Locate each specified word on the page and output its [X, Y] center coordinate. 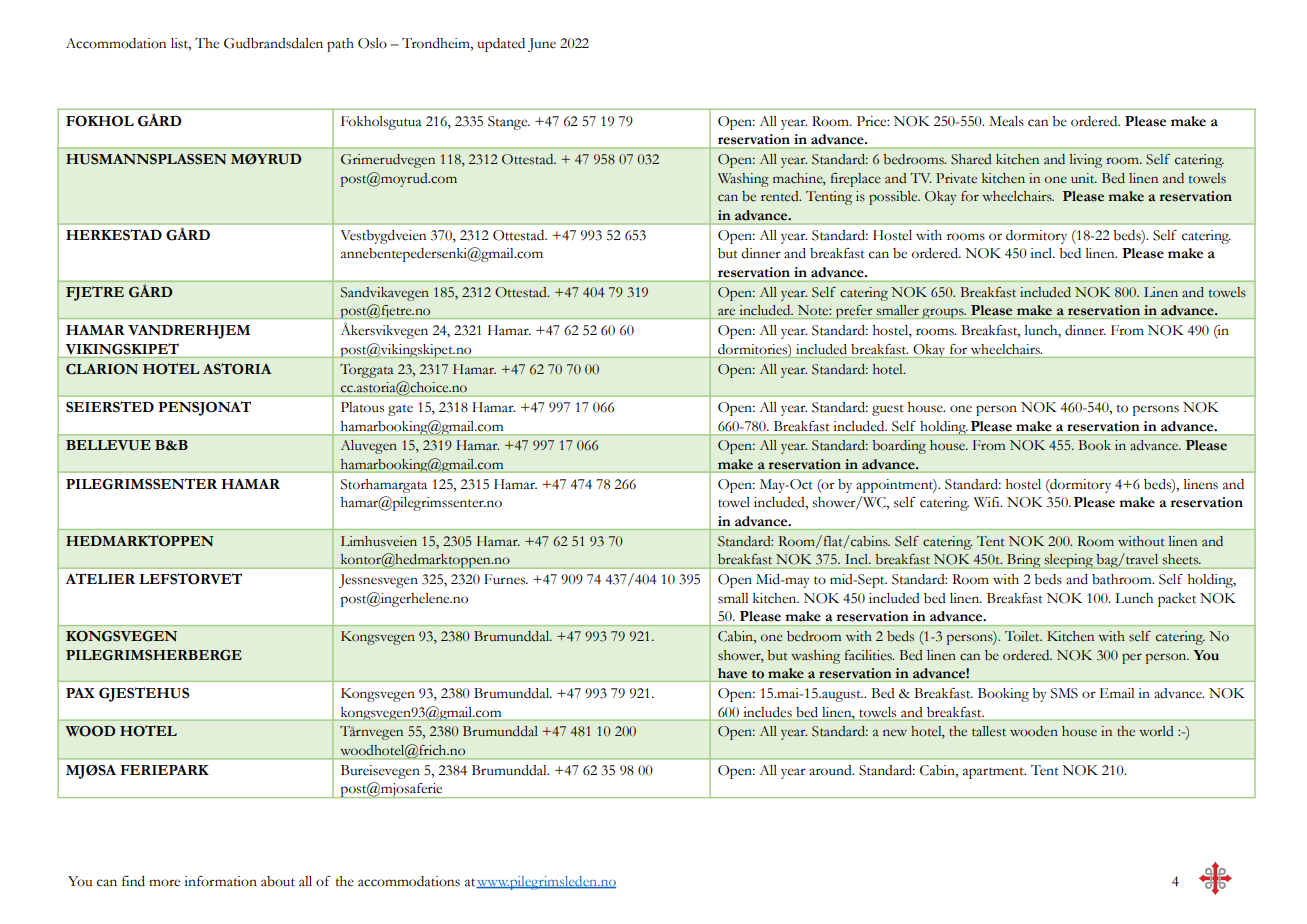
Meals [1006, 121]
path [340, 45]
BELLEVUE [108, 445]
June [542, 45]
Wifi [988, 502]
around [831, 770]
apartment [994, 773]
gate [400, 410]
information [220, 881]
